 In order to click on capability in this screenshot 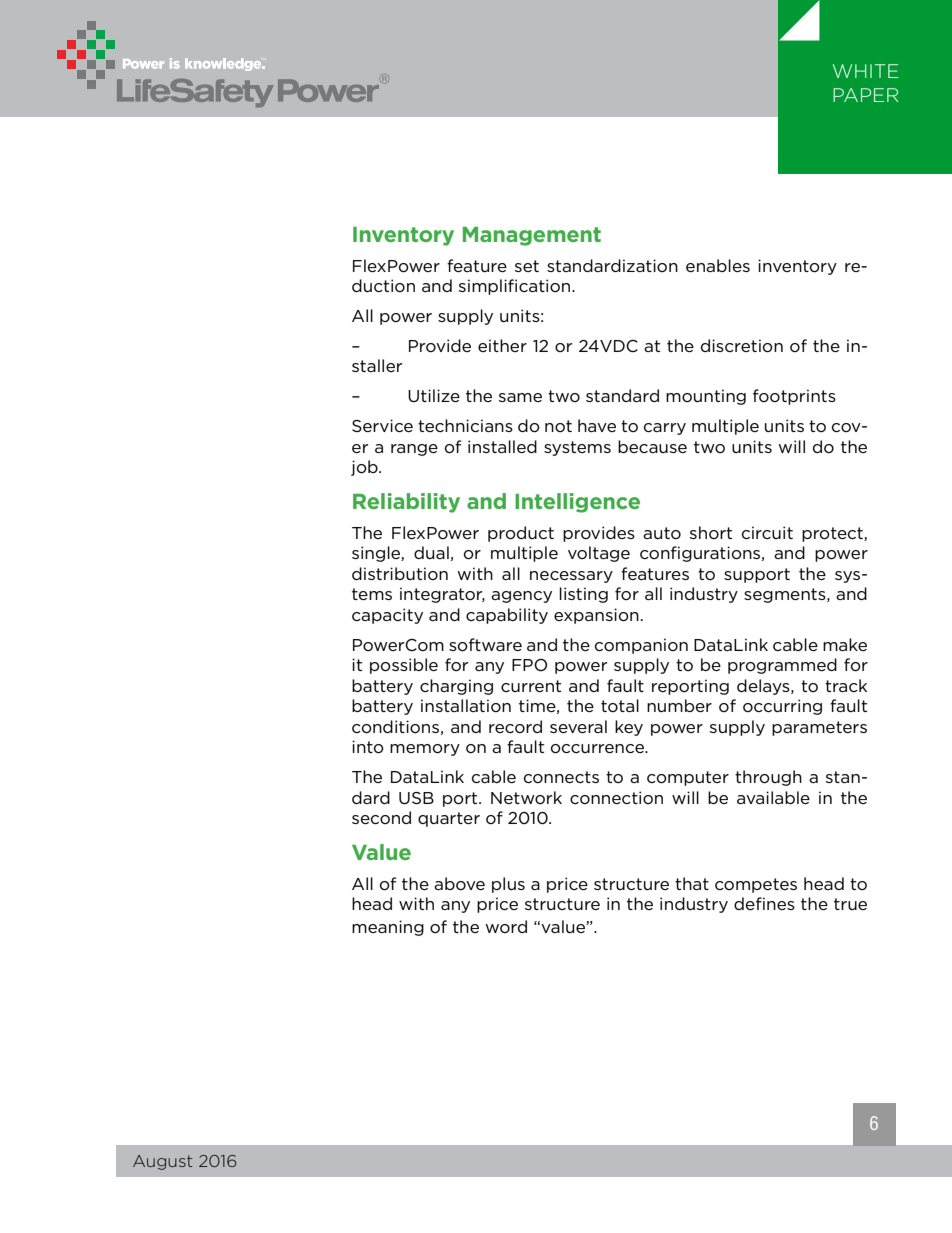, I will do `click(507, 616)`.
